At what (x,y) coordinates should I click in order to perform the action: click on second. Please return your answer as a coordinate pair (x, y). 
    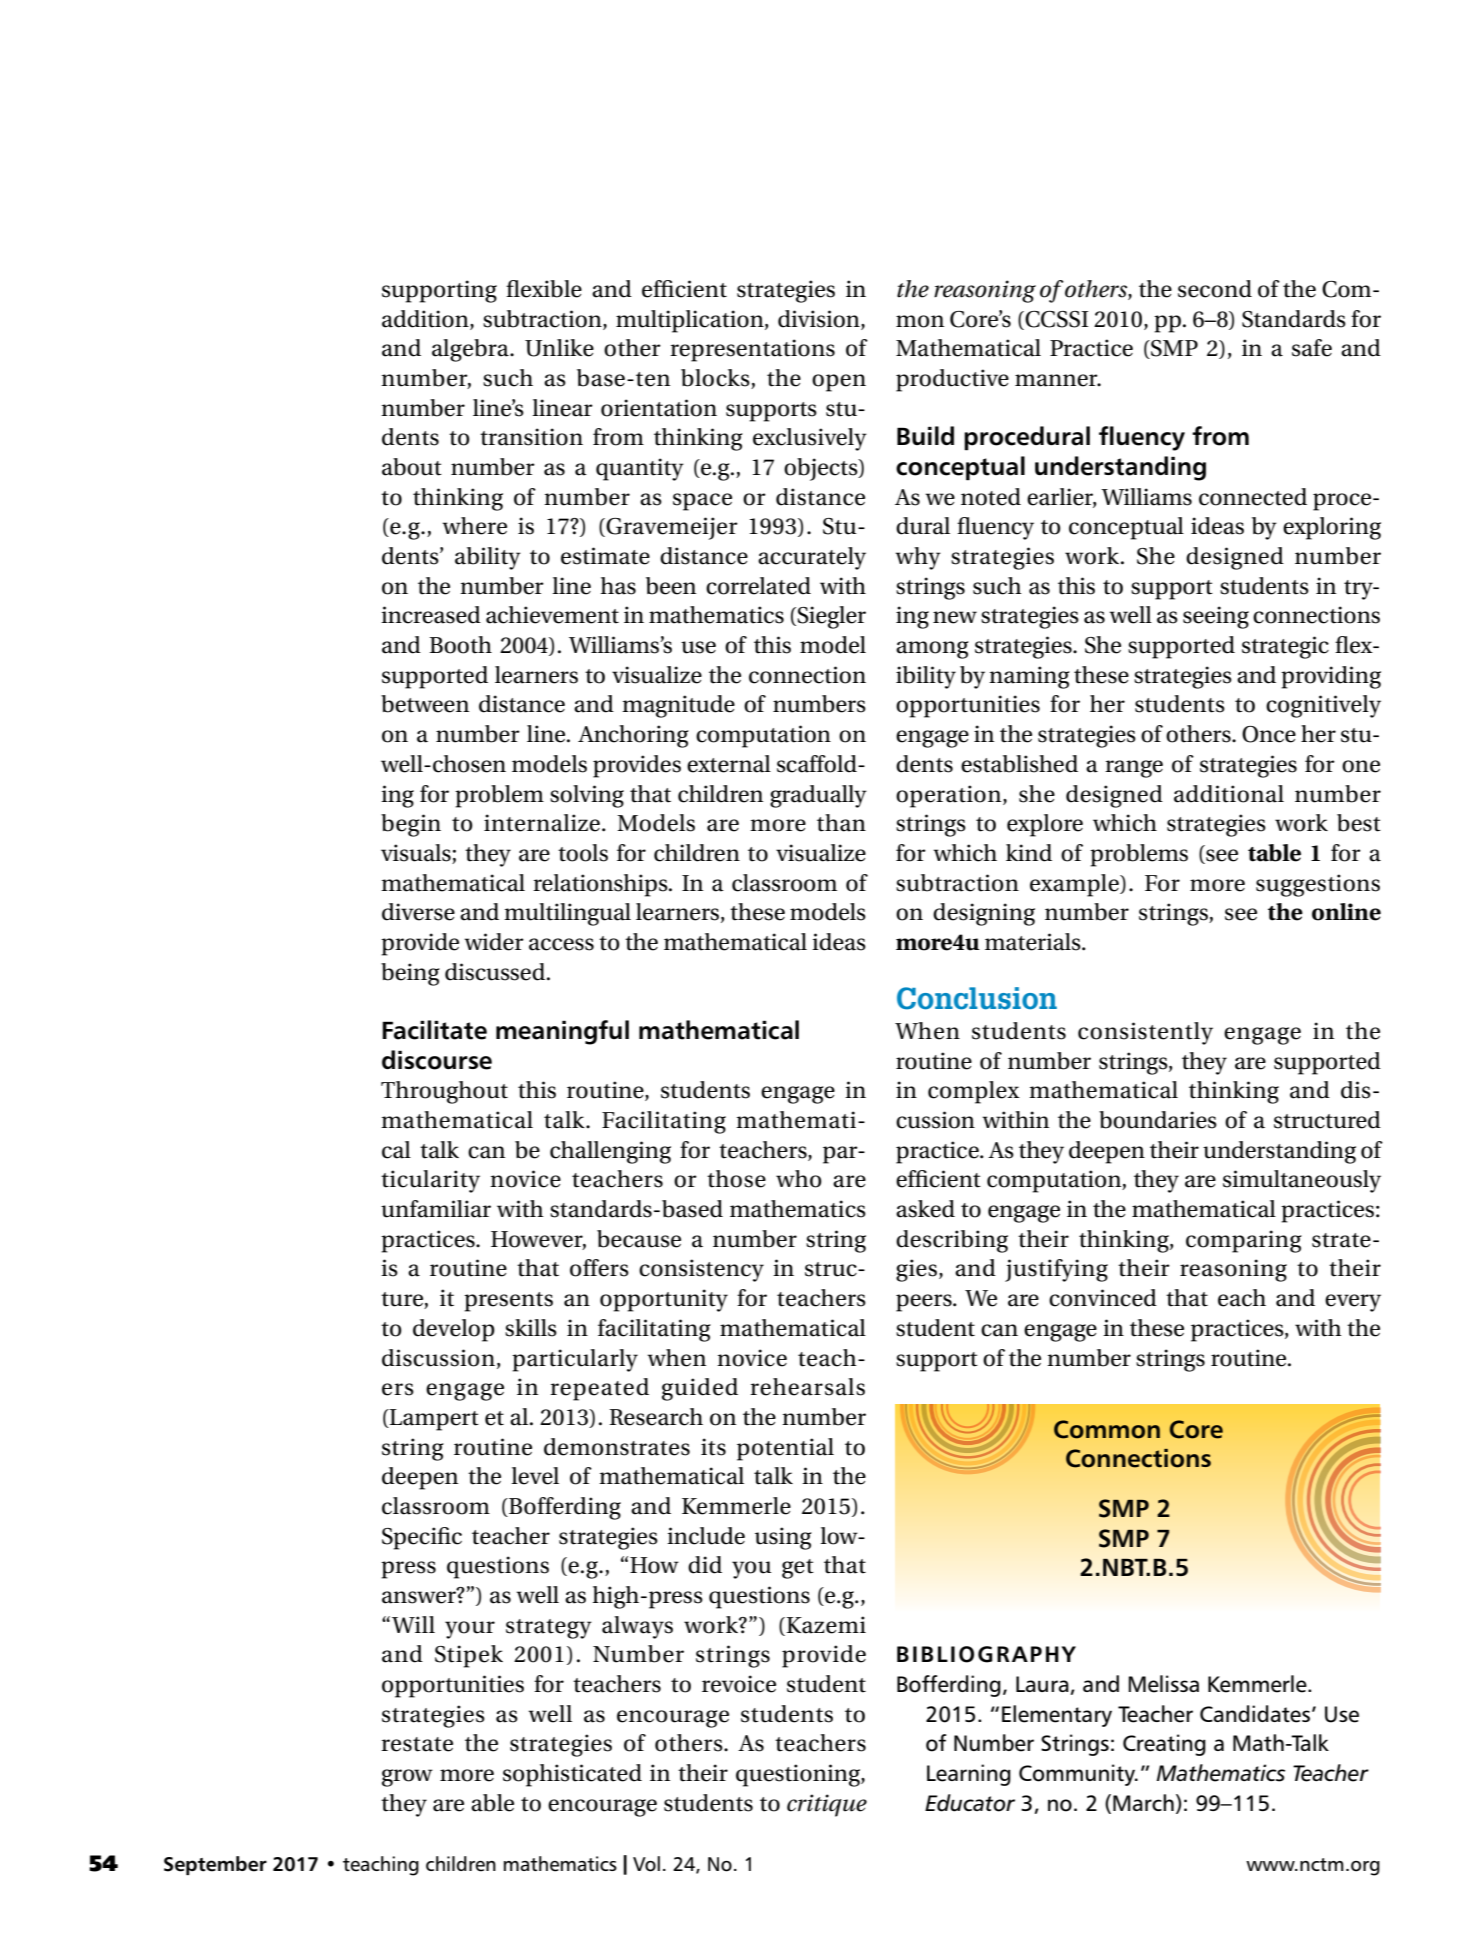
    Looking at the image, I should click on (1215, 289).
